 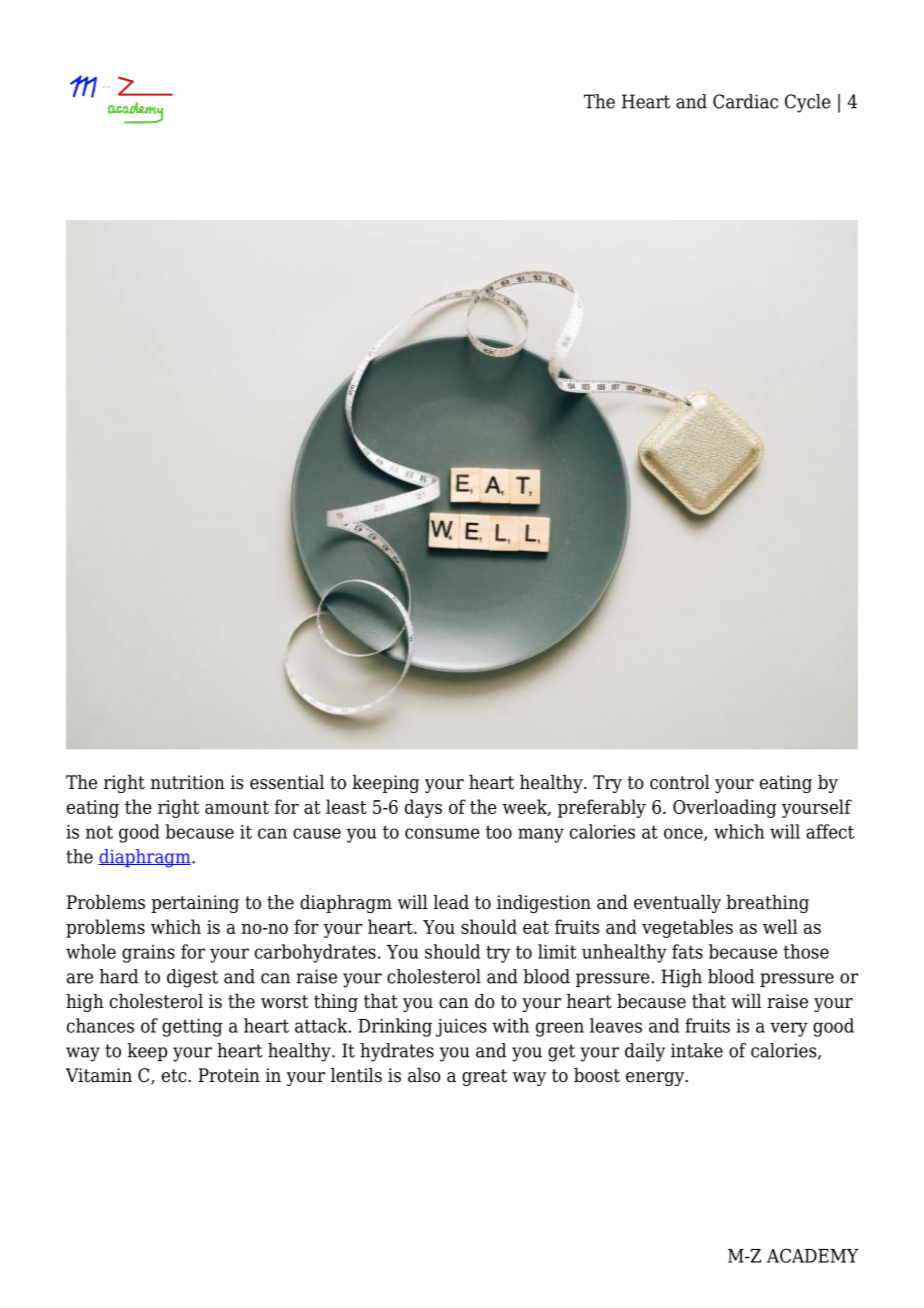 I want to click on Cycle, so click(x=808, y=103).
